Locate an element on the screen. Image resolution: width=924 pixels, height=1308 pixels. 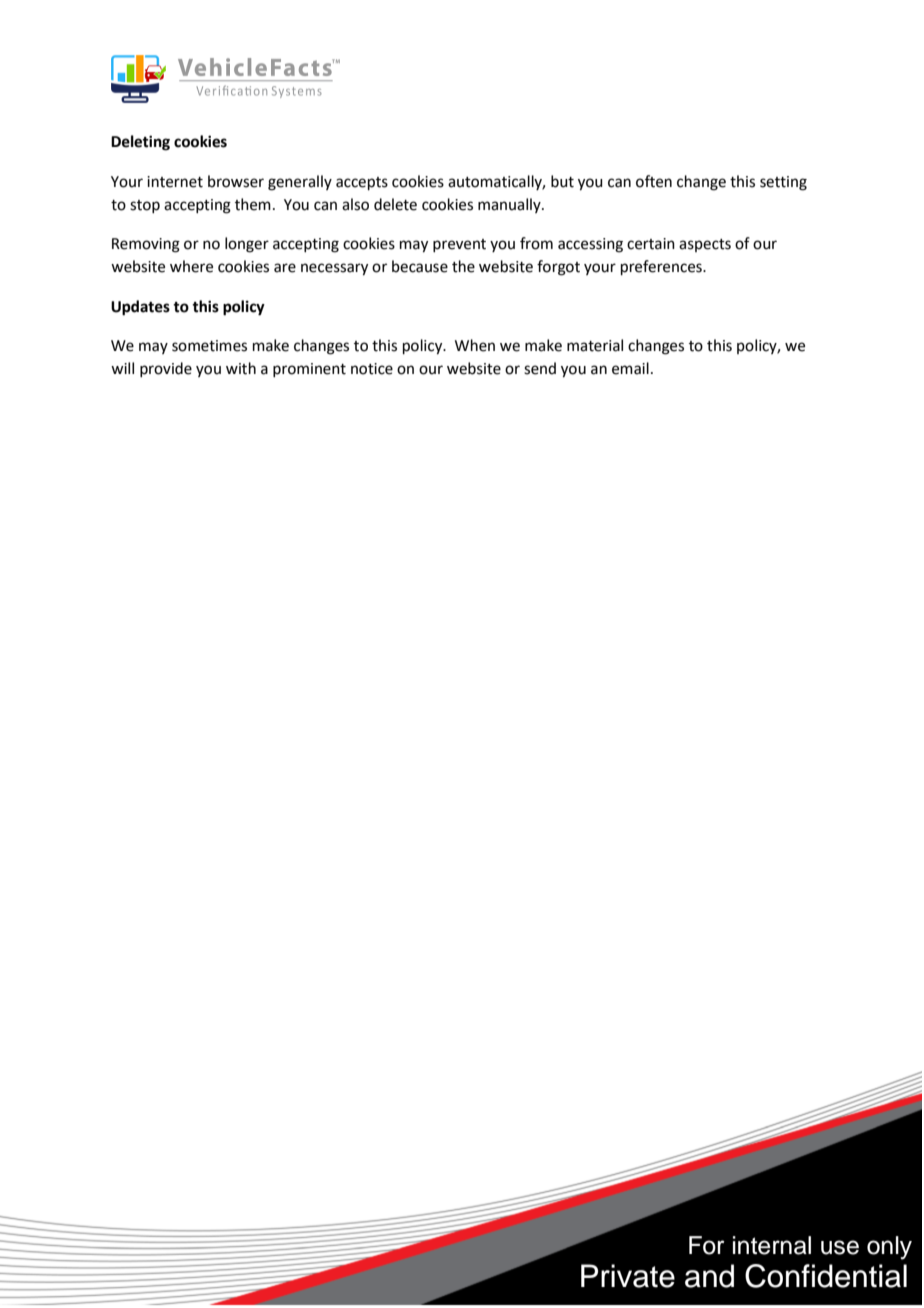
browser is located at coordinates (236, 181).
